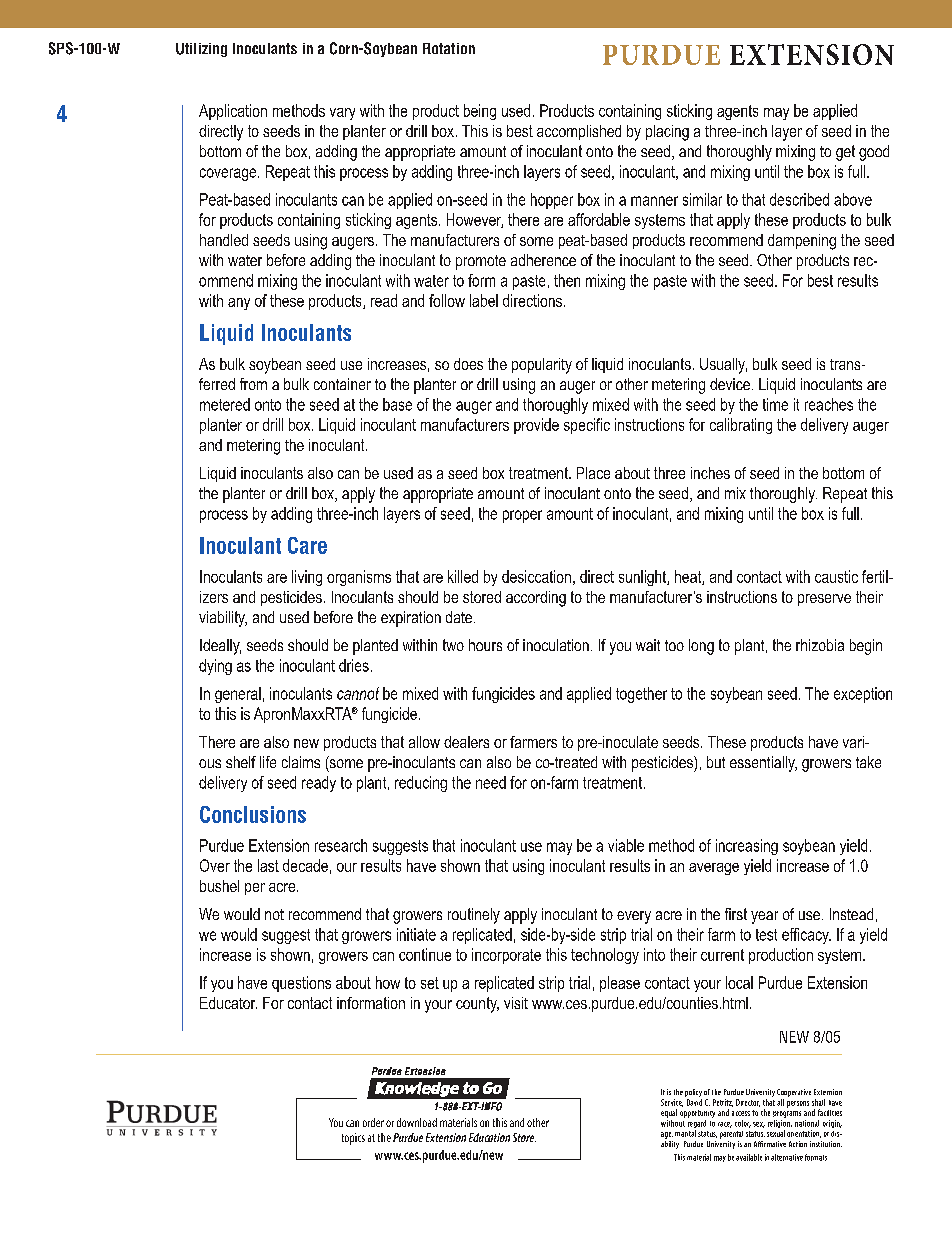 The image size is (952, 1233). I want to click on being, so click(480, 112).
